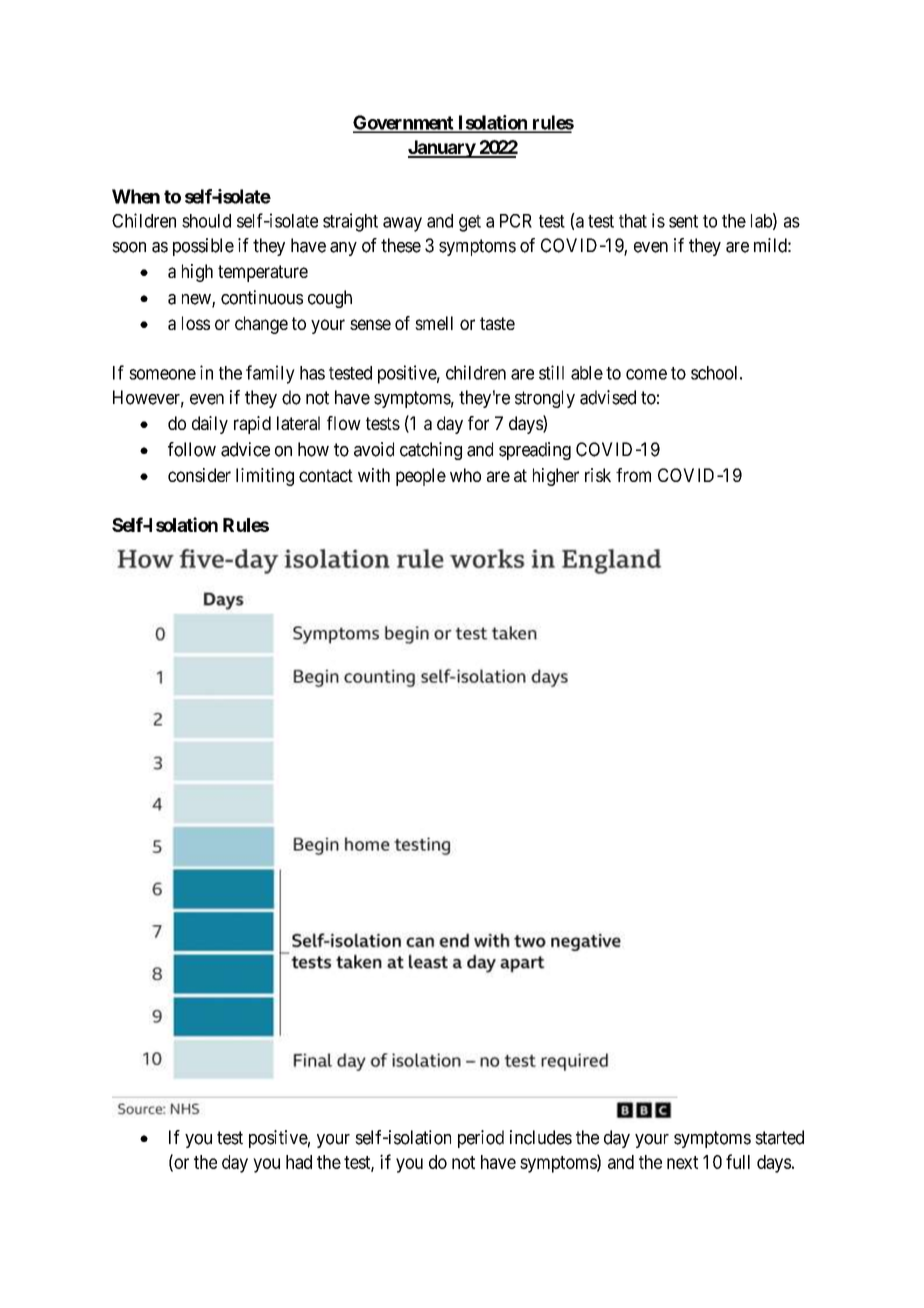  What do you see at coordinates (683, 221) in the screenshot?
I see `sent` at bounding box center [683, 221].
